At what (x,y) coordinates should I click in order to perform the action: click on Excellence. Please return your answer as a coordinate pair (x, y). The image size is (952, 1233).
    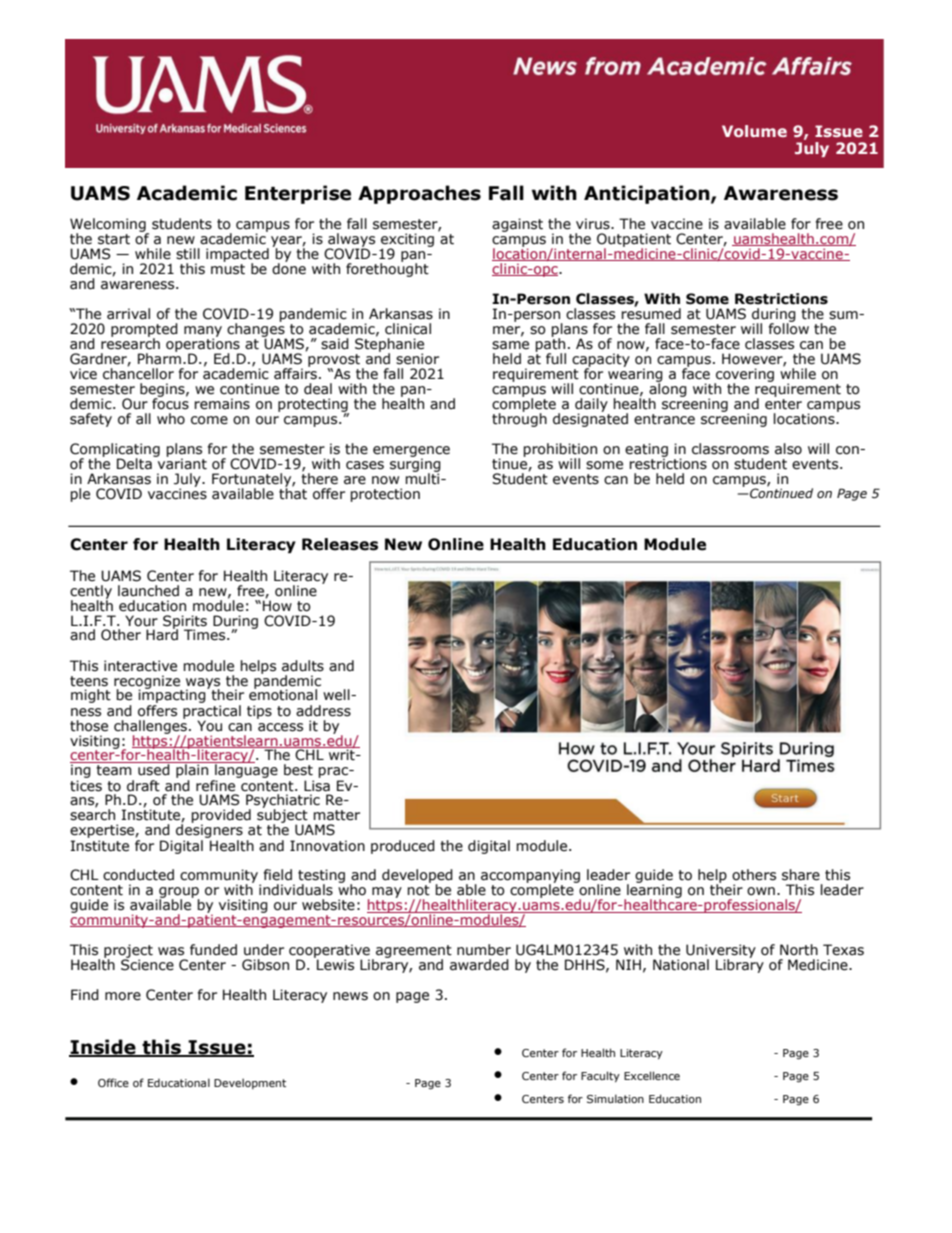
    Looking at the image, I should click on (652, 1075).
